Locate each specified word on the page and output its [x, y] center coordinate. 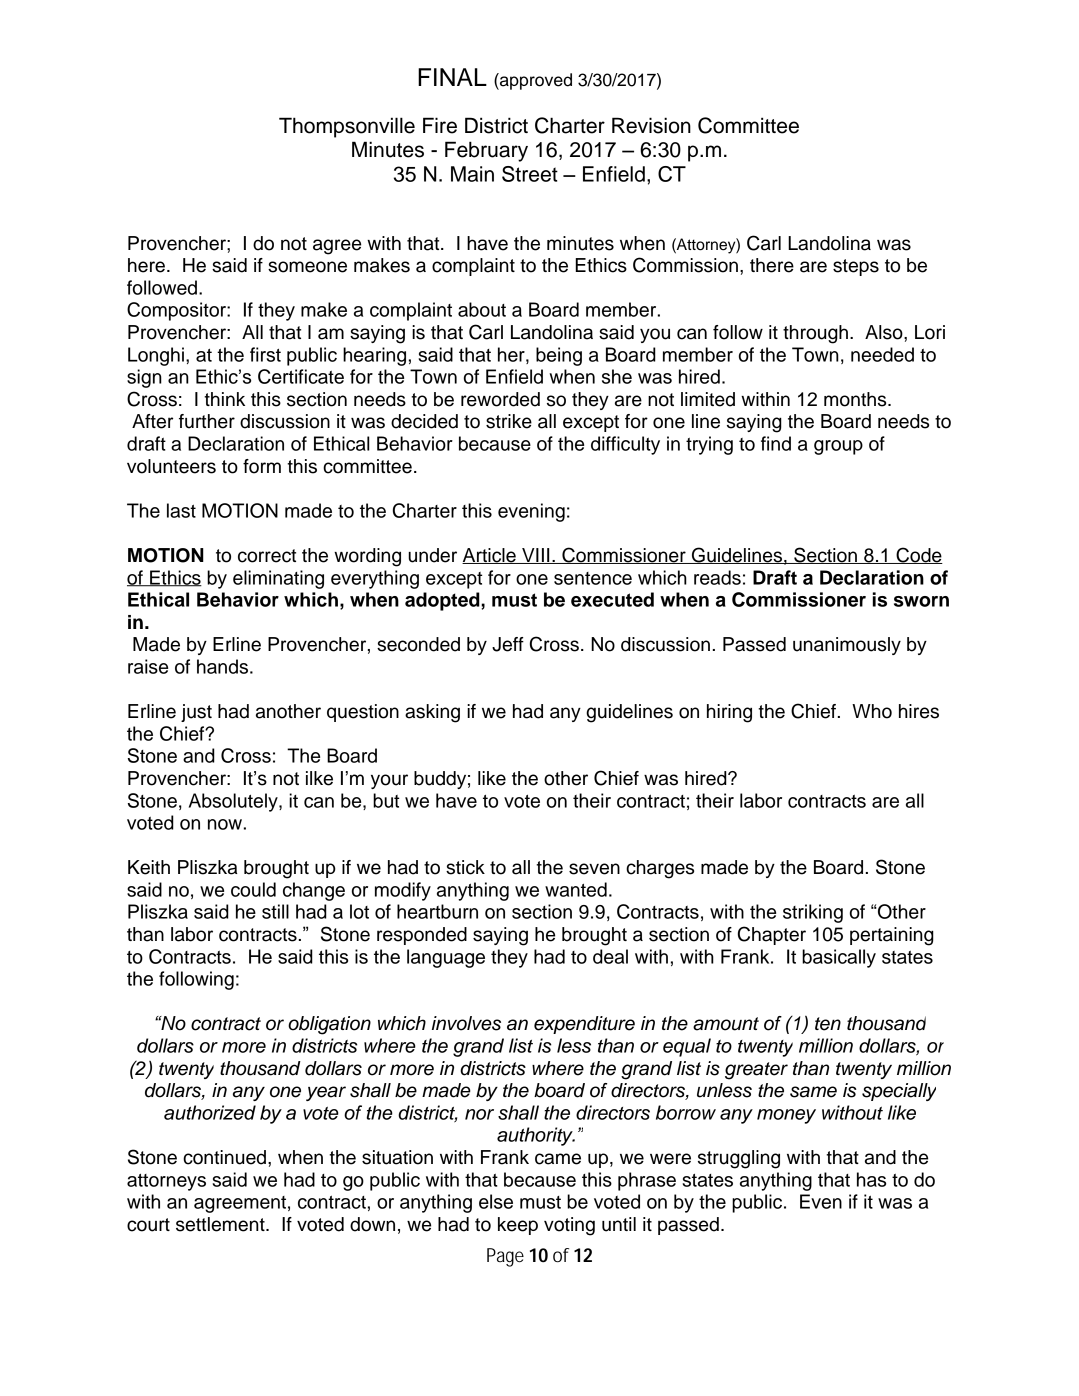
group [838, 447]
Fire [440, 125]
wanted [576, 889]
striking [813, 913]
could [253, 889]
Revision [651, 125]
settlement [221, 1224]
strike [509, 421]
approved [535, 81]
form [262, 466]
